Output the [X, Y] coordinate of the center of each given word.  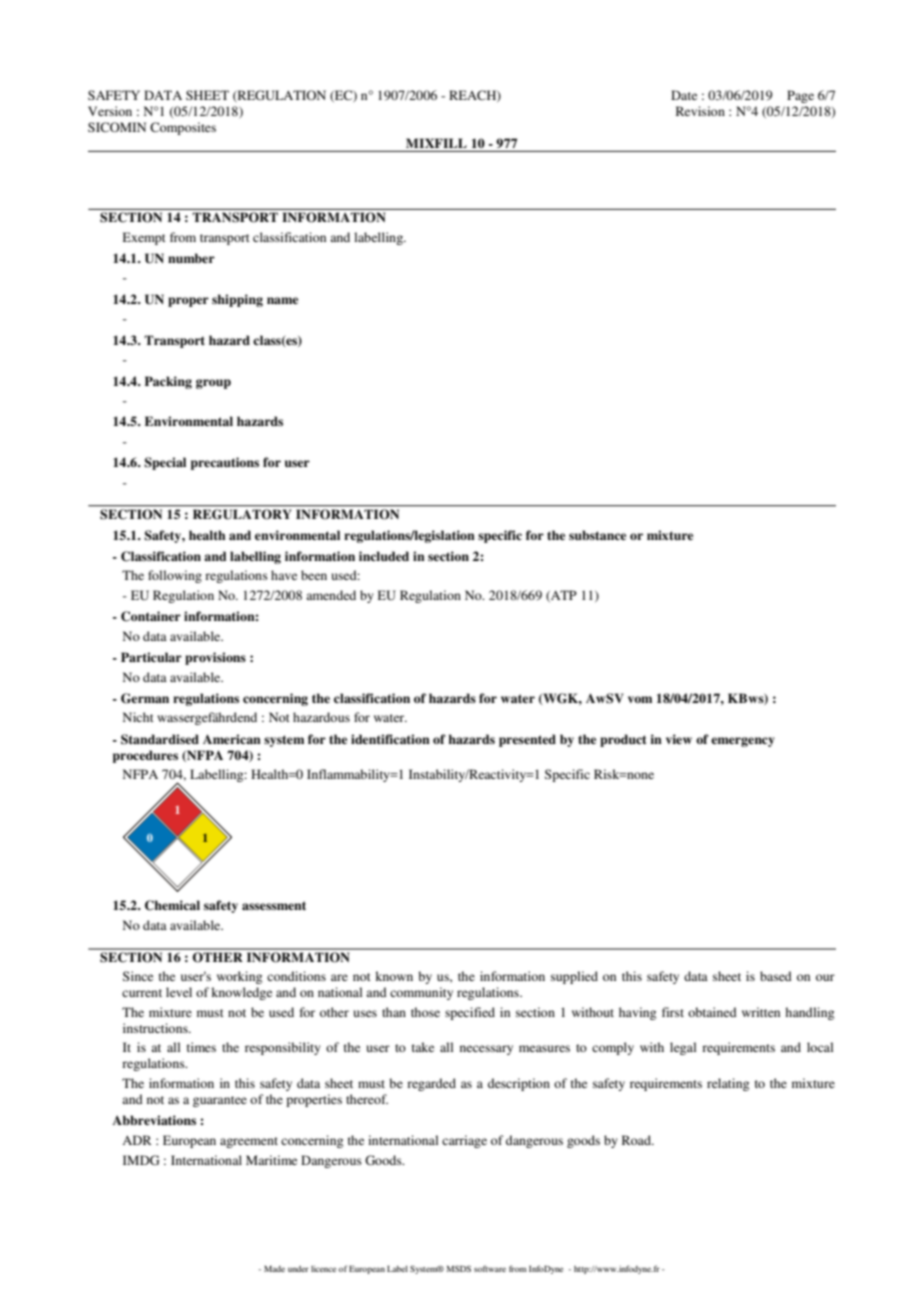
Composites [183, 128]
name [282, 300]
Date [684, 95]
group [213, 384]
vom [640, 699]
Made [274, 1269]
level [179, 992]
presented [527, 740]
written [761, 1012]
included [384, 556]
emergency [743, 742]
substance [597, 535]
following [175, 576]
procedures [145, 756]
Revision [700, 111]
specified [470, 1013]
